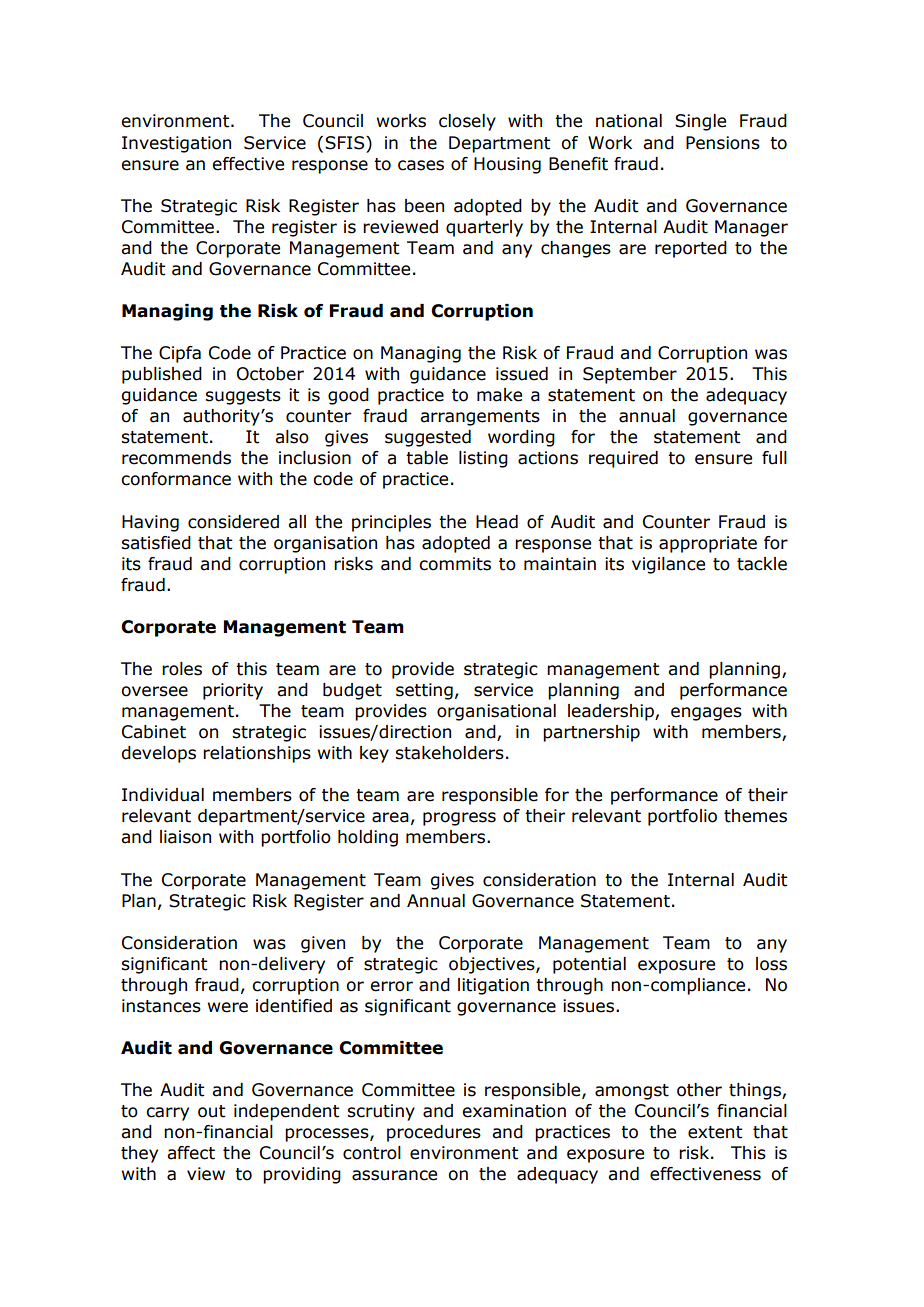 This screenshot has height=1307, width=924. Describe the element at coordinates (182, 669) in the screenshot. I see `roles` at that location.
